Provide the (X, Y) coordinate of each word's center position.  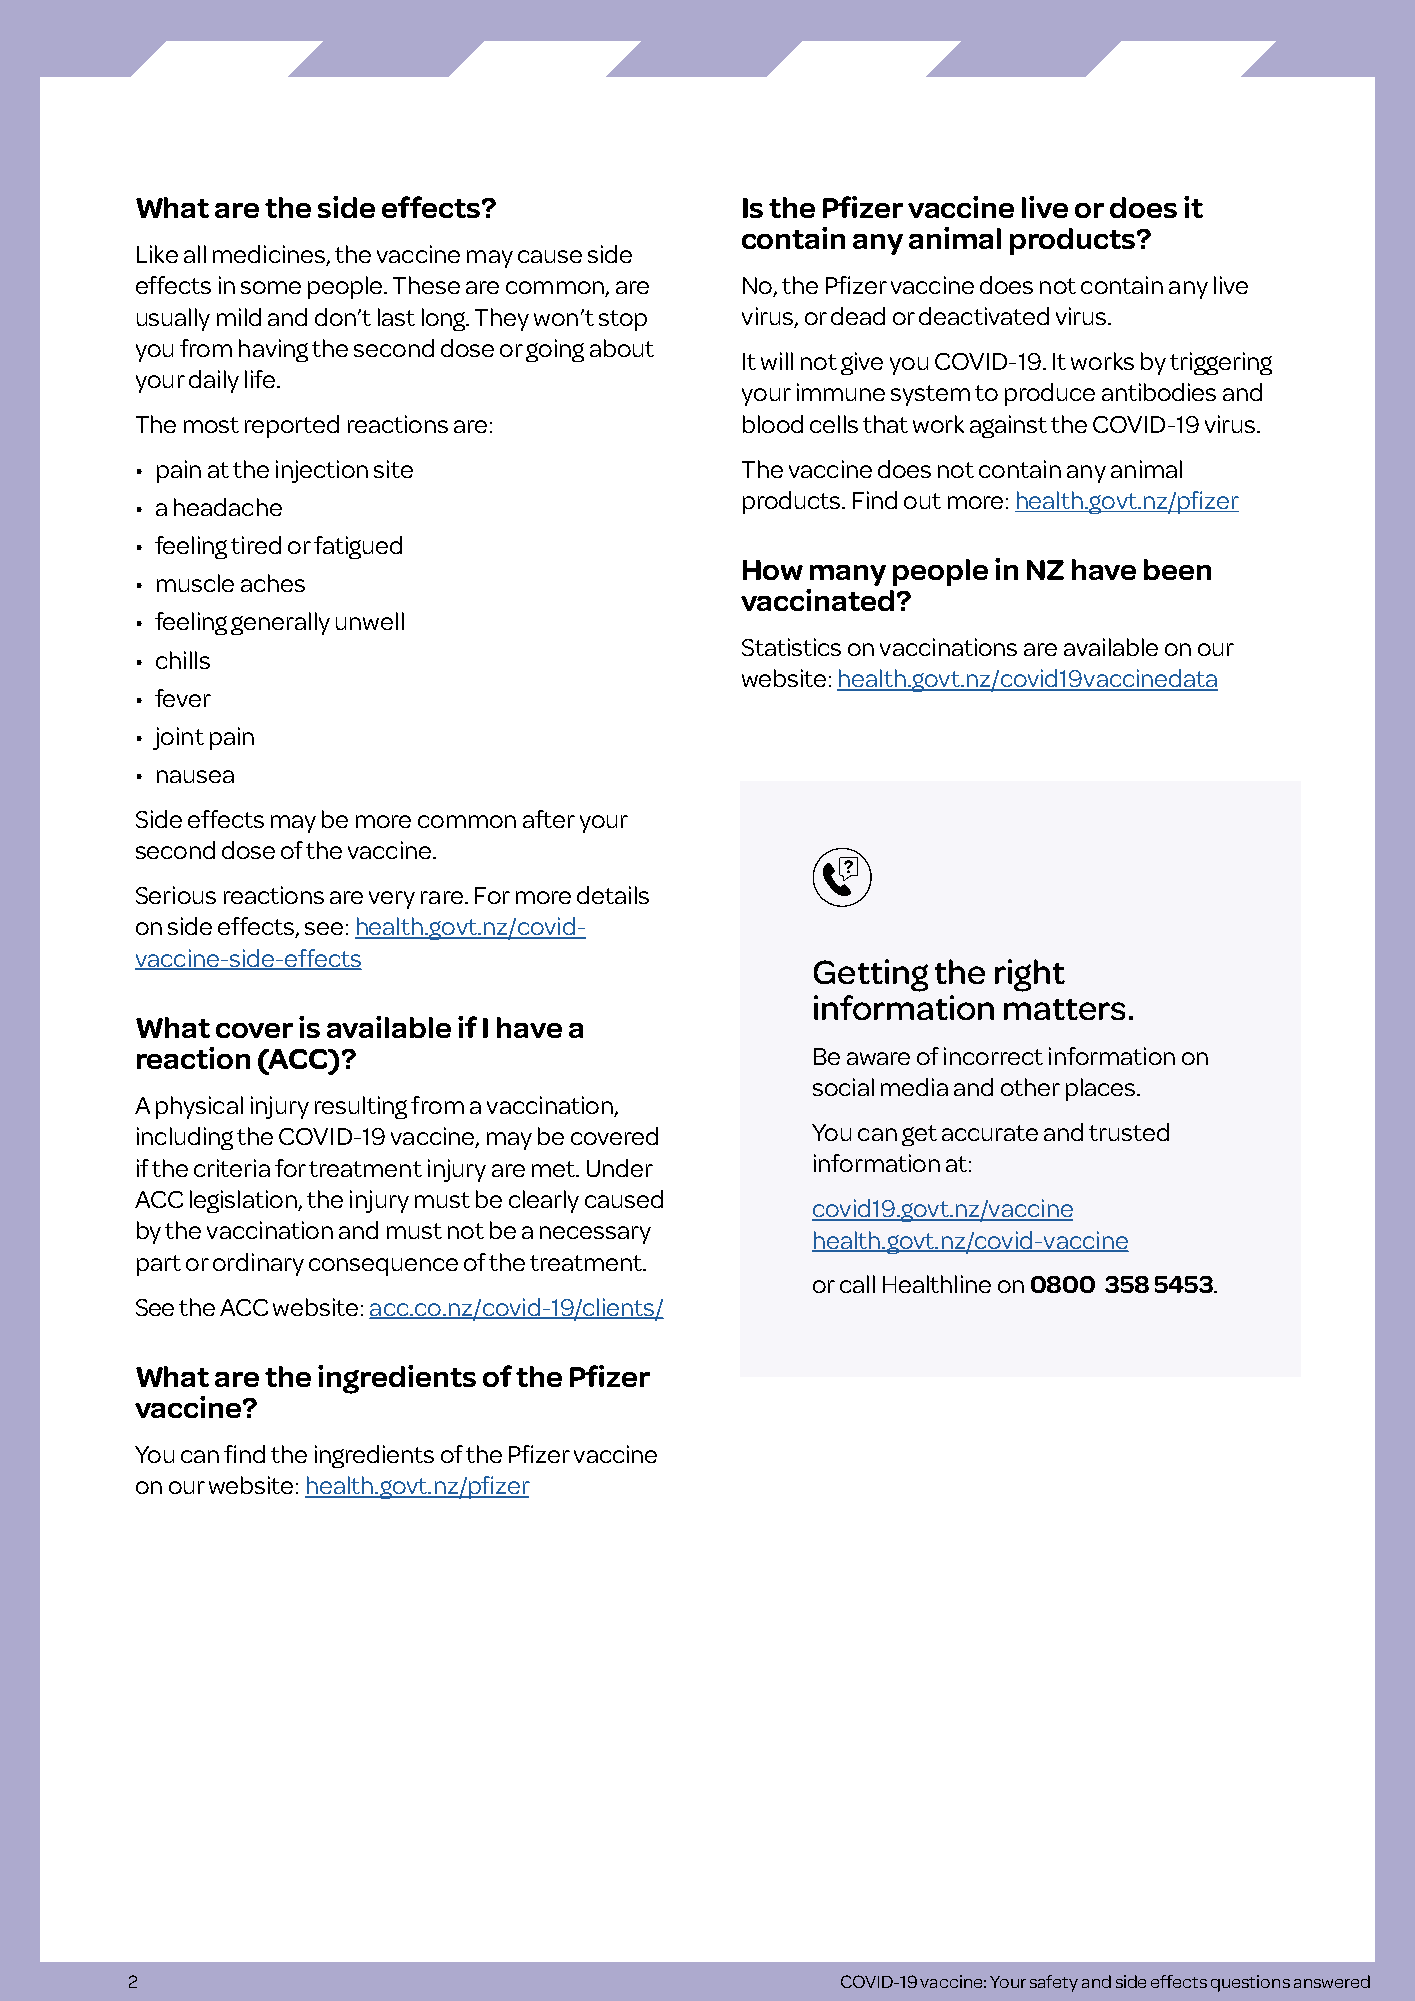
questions (1250, 1983)
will (777, 361)
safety (1054, 1983)
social (843, 1087)
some (271, 287)
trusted (1129, 1132)
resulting (361, 1107)
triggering (1221, 363)
